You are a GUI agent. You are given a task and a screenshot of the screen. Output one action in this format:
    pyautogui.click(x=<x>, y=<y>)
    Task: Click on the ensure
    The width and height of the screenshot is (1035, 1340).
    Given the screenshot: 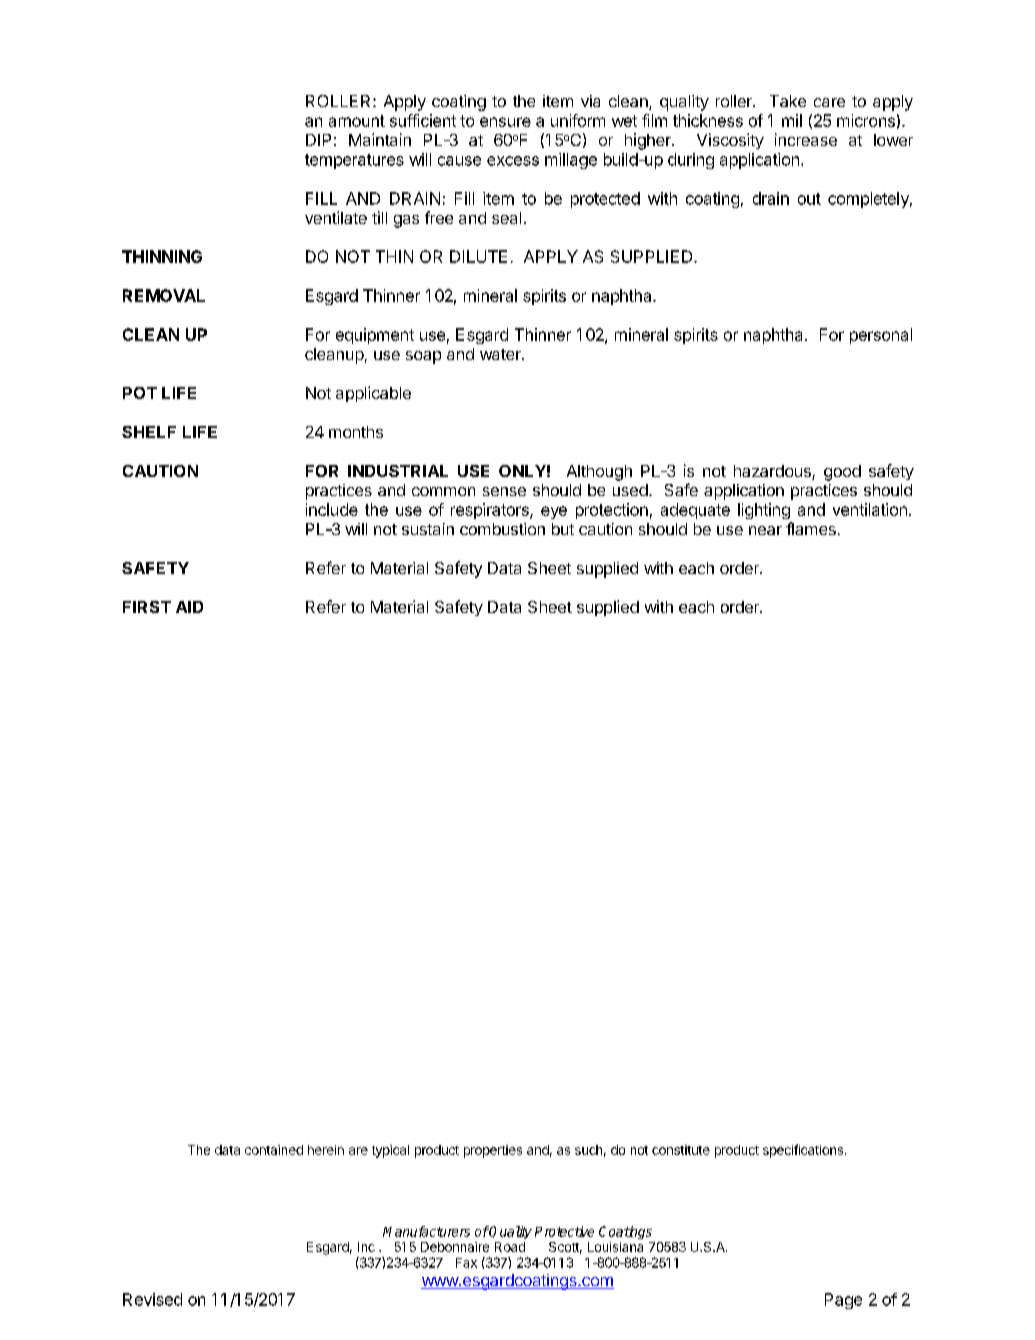 What is the action you would take?
    pyautogui.click(x=505, y=122)
